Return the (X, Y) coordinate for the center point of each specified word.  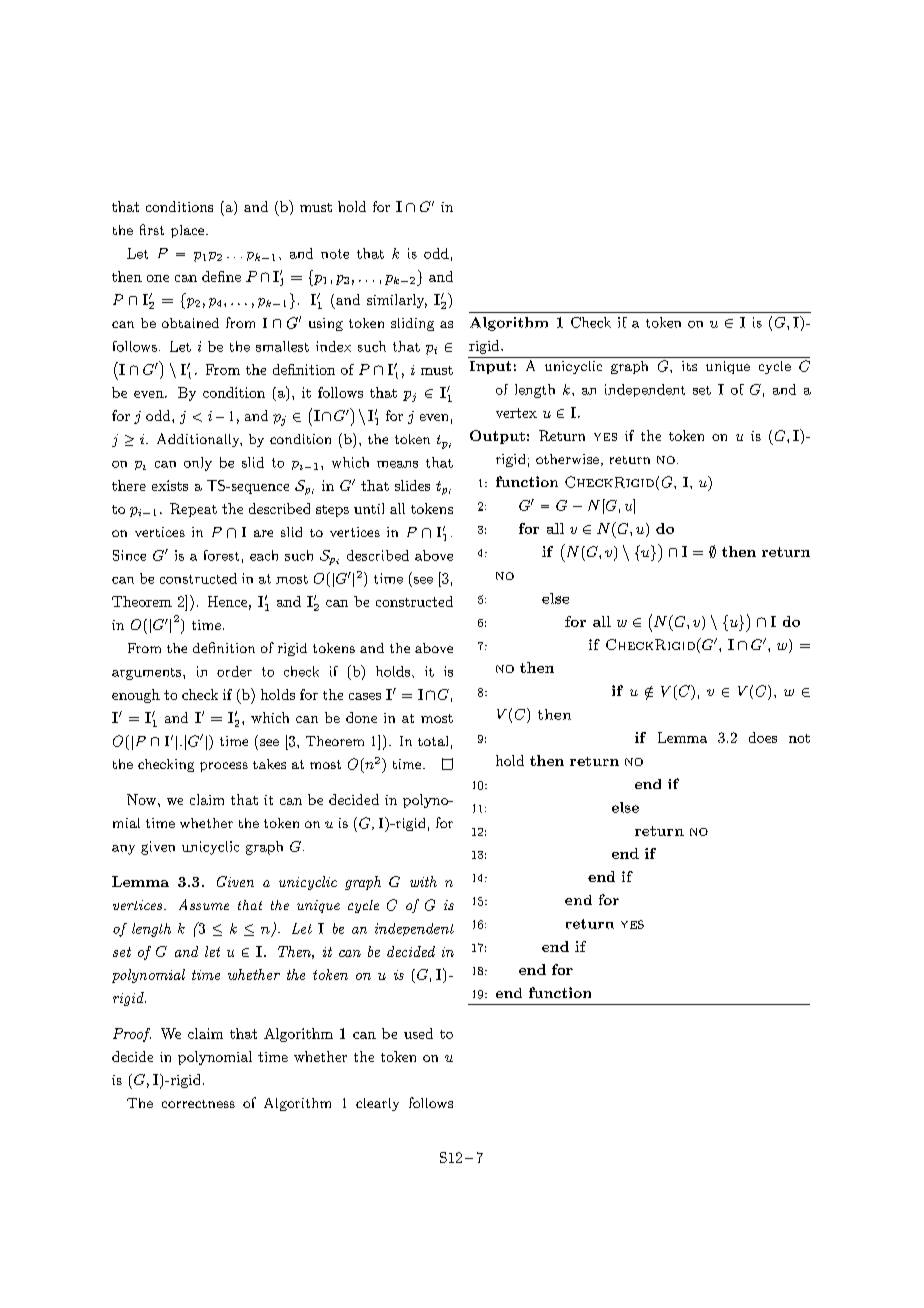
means (397, 464)
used (418, 1033)
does (763, 737)
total (433, 741)
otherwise (567, 459)
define (221, 276)
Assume (204, 904)
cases (365, 696)
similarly (397, 301)
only (198, 464)
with (423, 881)
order (234, 671)
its (689, 366)
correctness (198, 1104)
